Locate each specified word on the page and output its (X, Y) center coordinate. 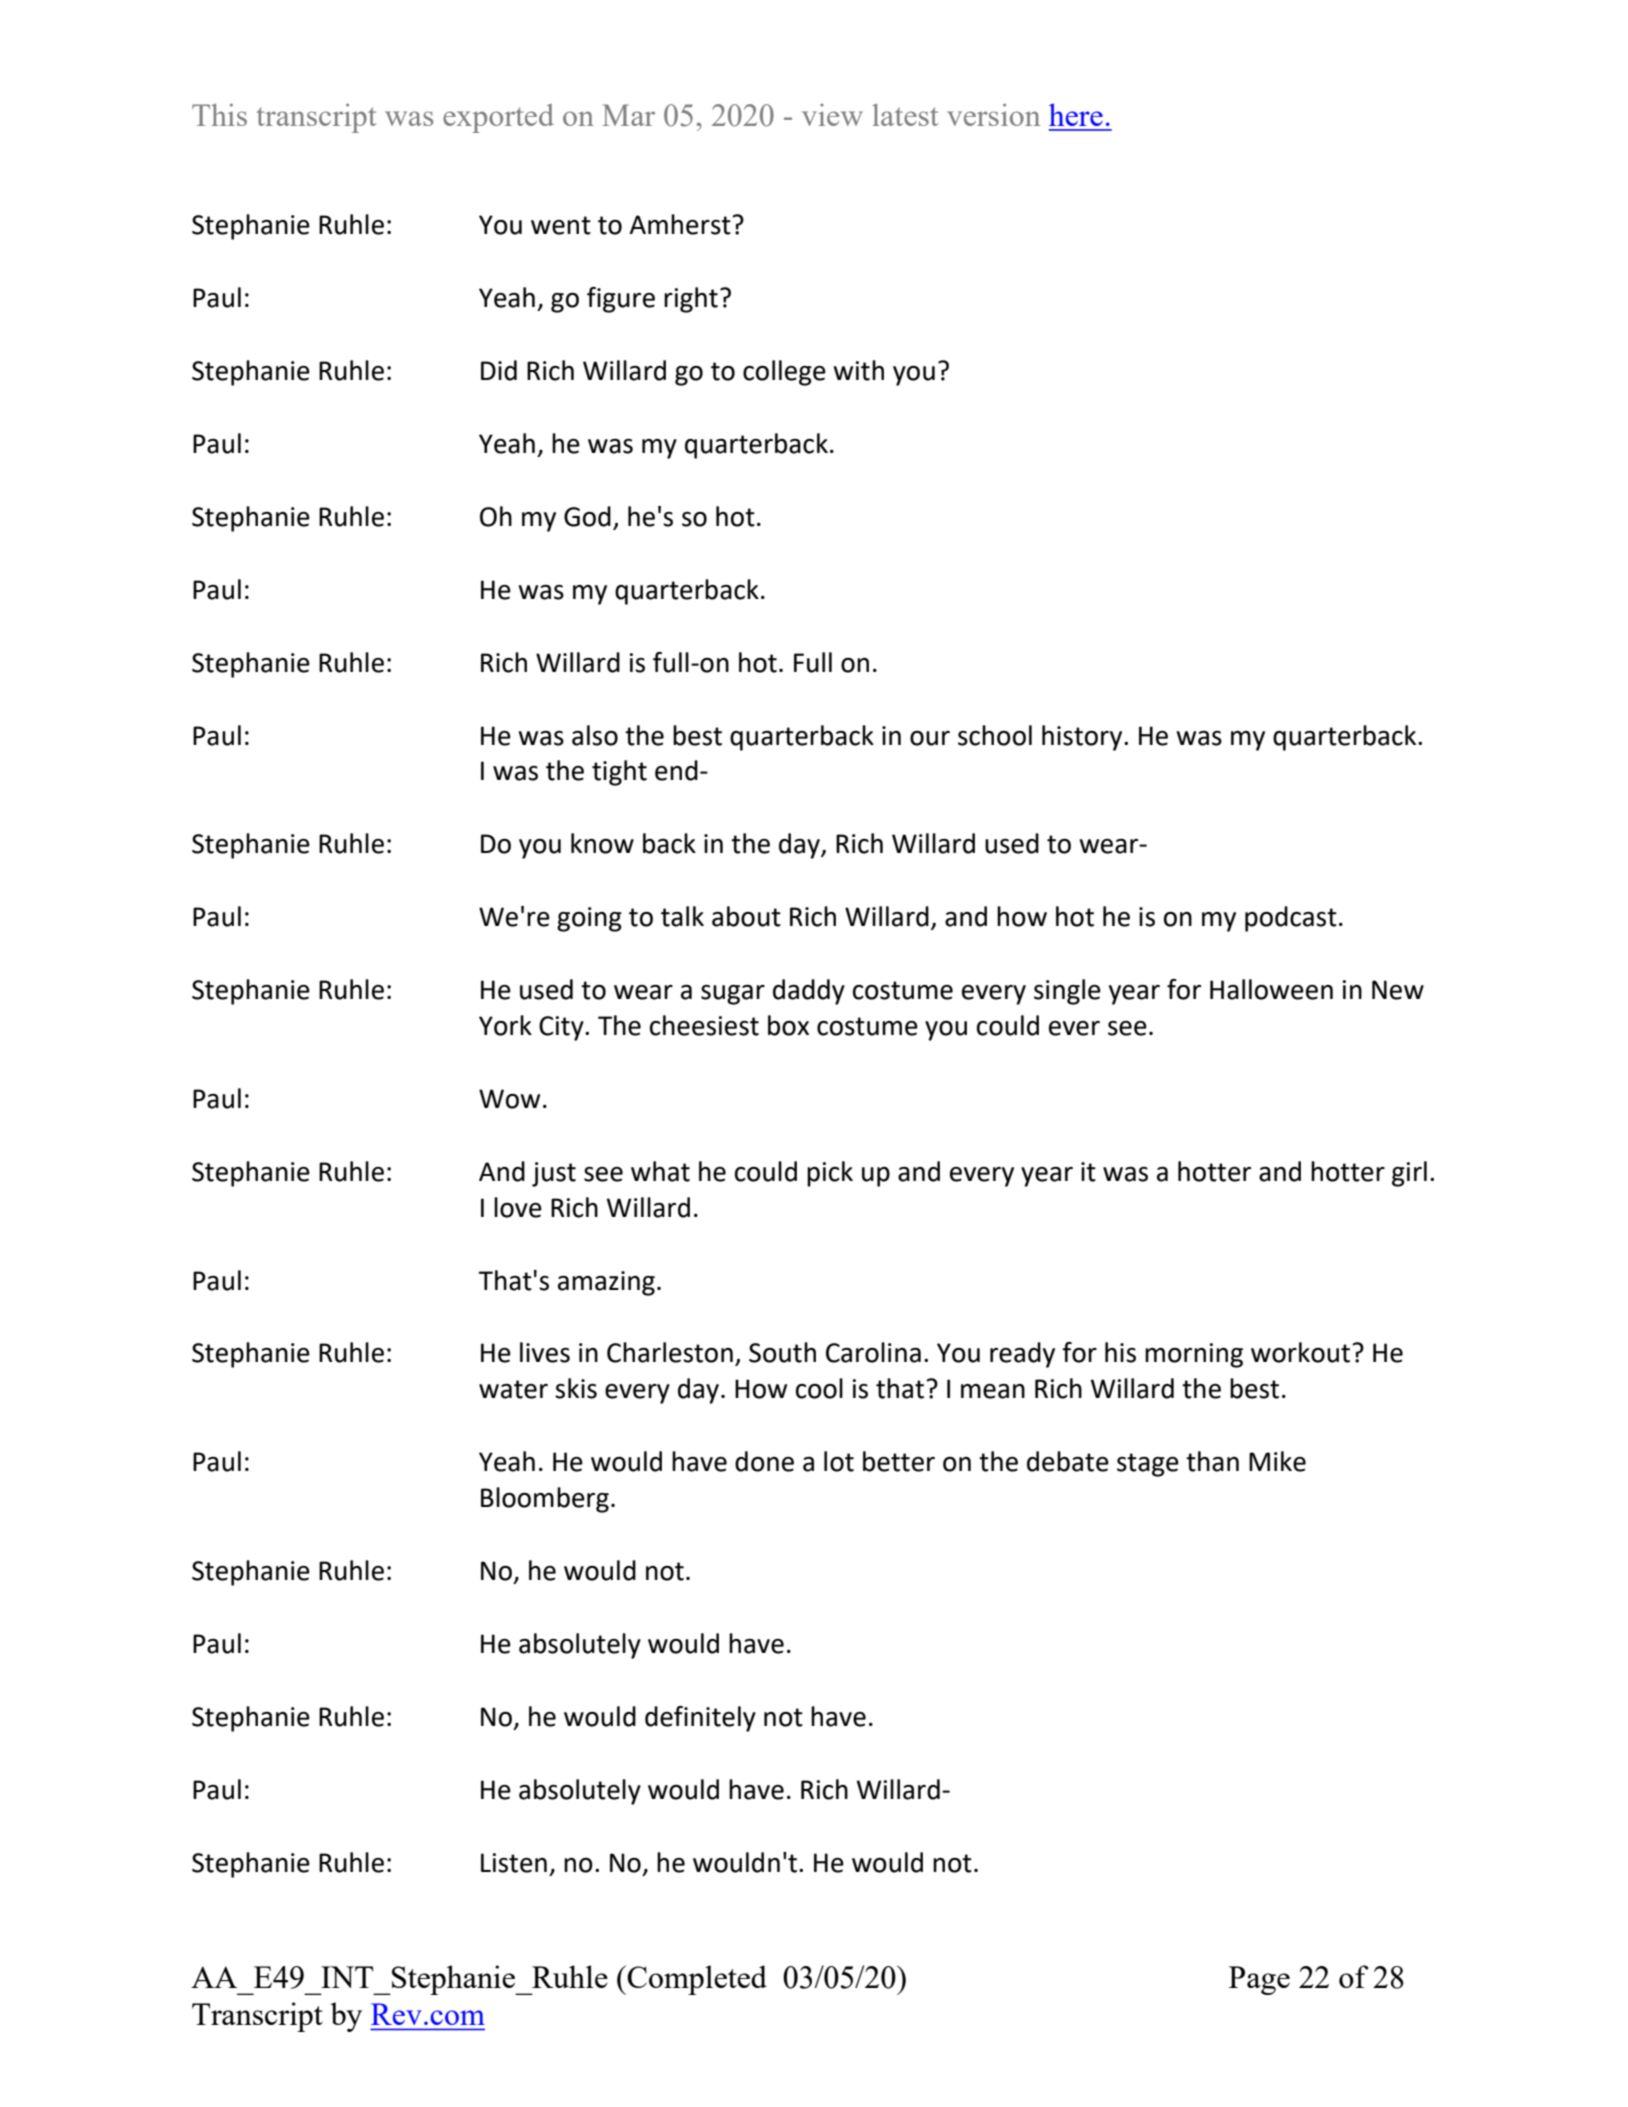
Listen (514, 1863)
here (1076, 114)
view (832, 115)
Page (1259, 1980)
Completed (696, 1980)
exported (498, 118)
